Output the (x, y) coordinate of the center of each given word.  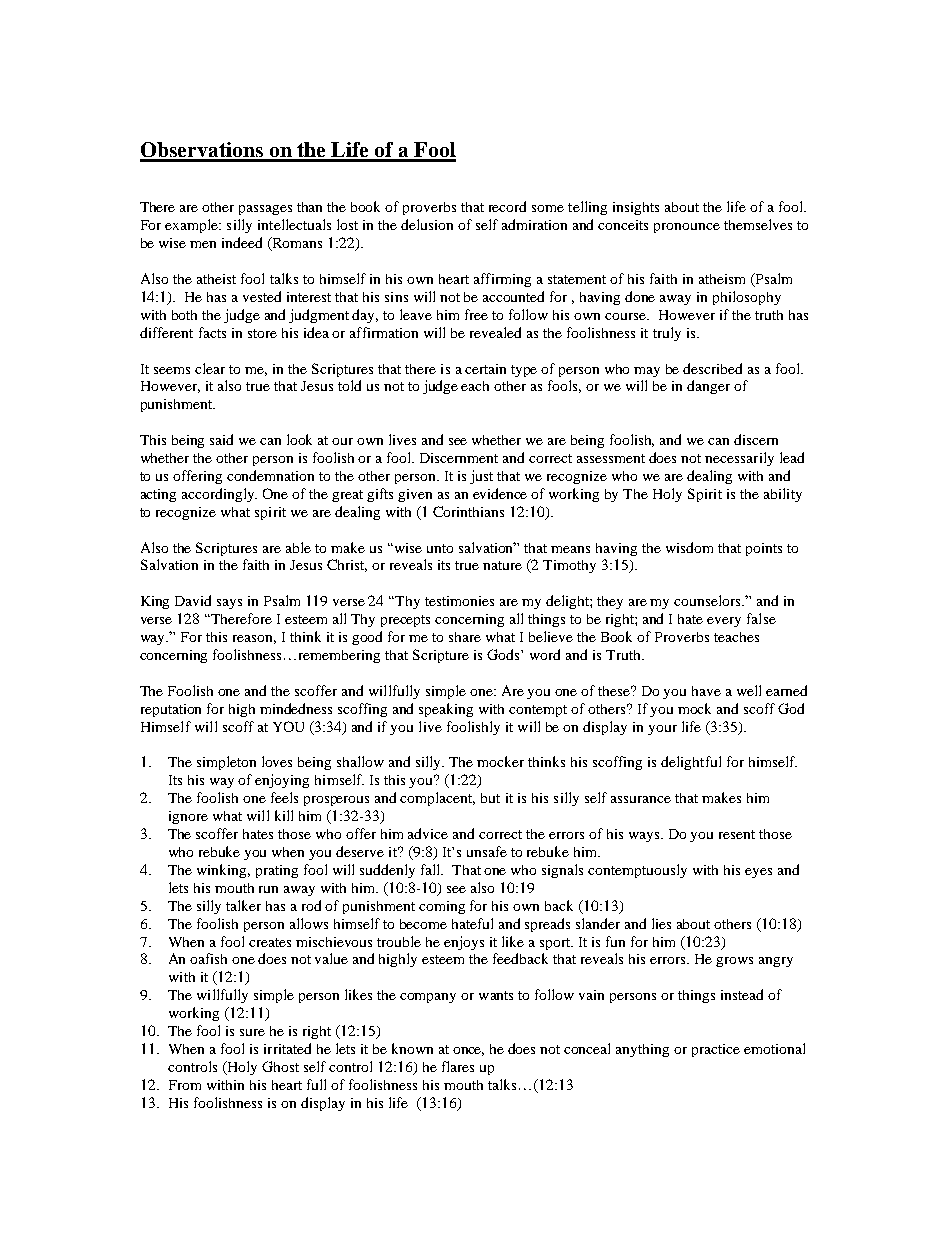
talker (243, 905)
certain (485, 369)
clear (210, 368)
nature (502, 565)
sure (252, 1032)
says (229, 604)
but (490, 798)
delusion (427, 224)
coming (442, 907)
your (662, 730)
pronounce (687, 228)
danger (708, 387)
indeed (242, 242)
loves (277, 761)
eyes (758, 873)
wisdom (689, 547)
